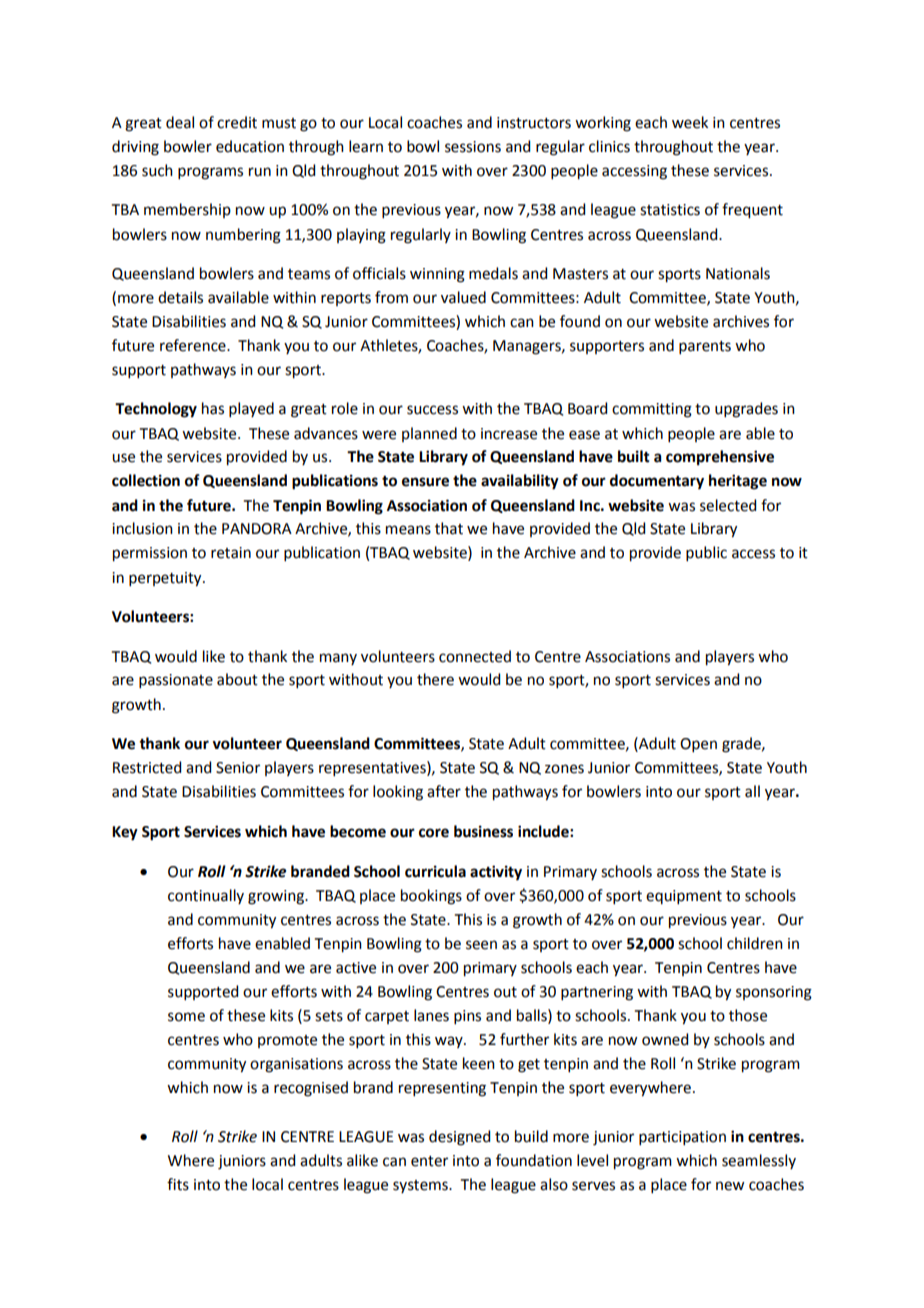 The width and height of the page is (924, 1308). I want to click on fits, so click(178, 1184).
